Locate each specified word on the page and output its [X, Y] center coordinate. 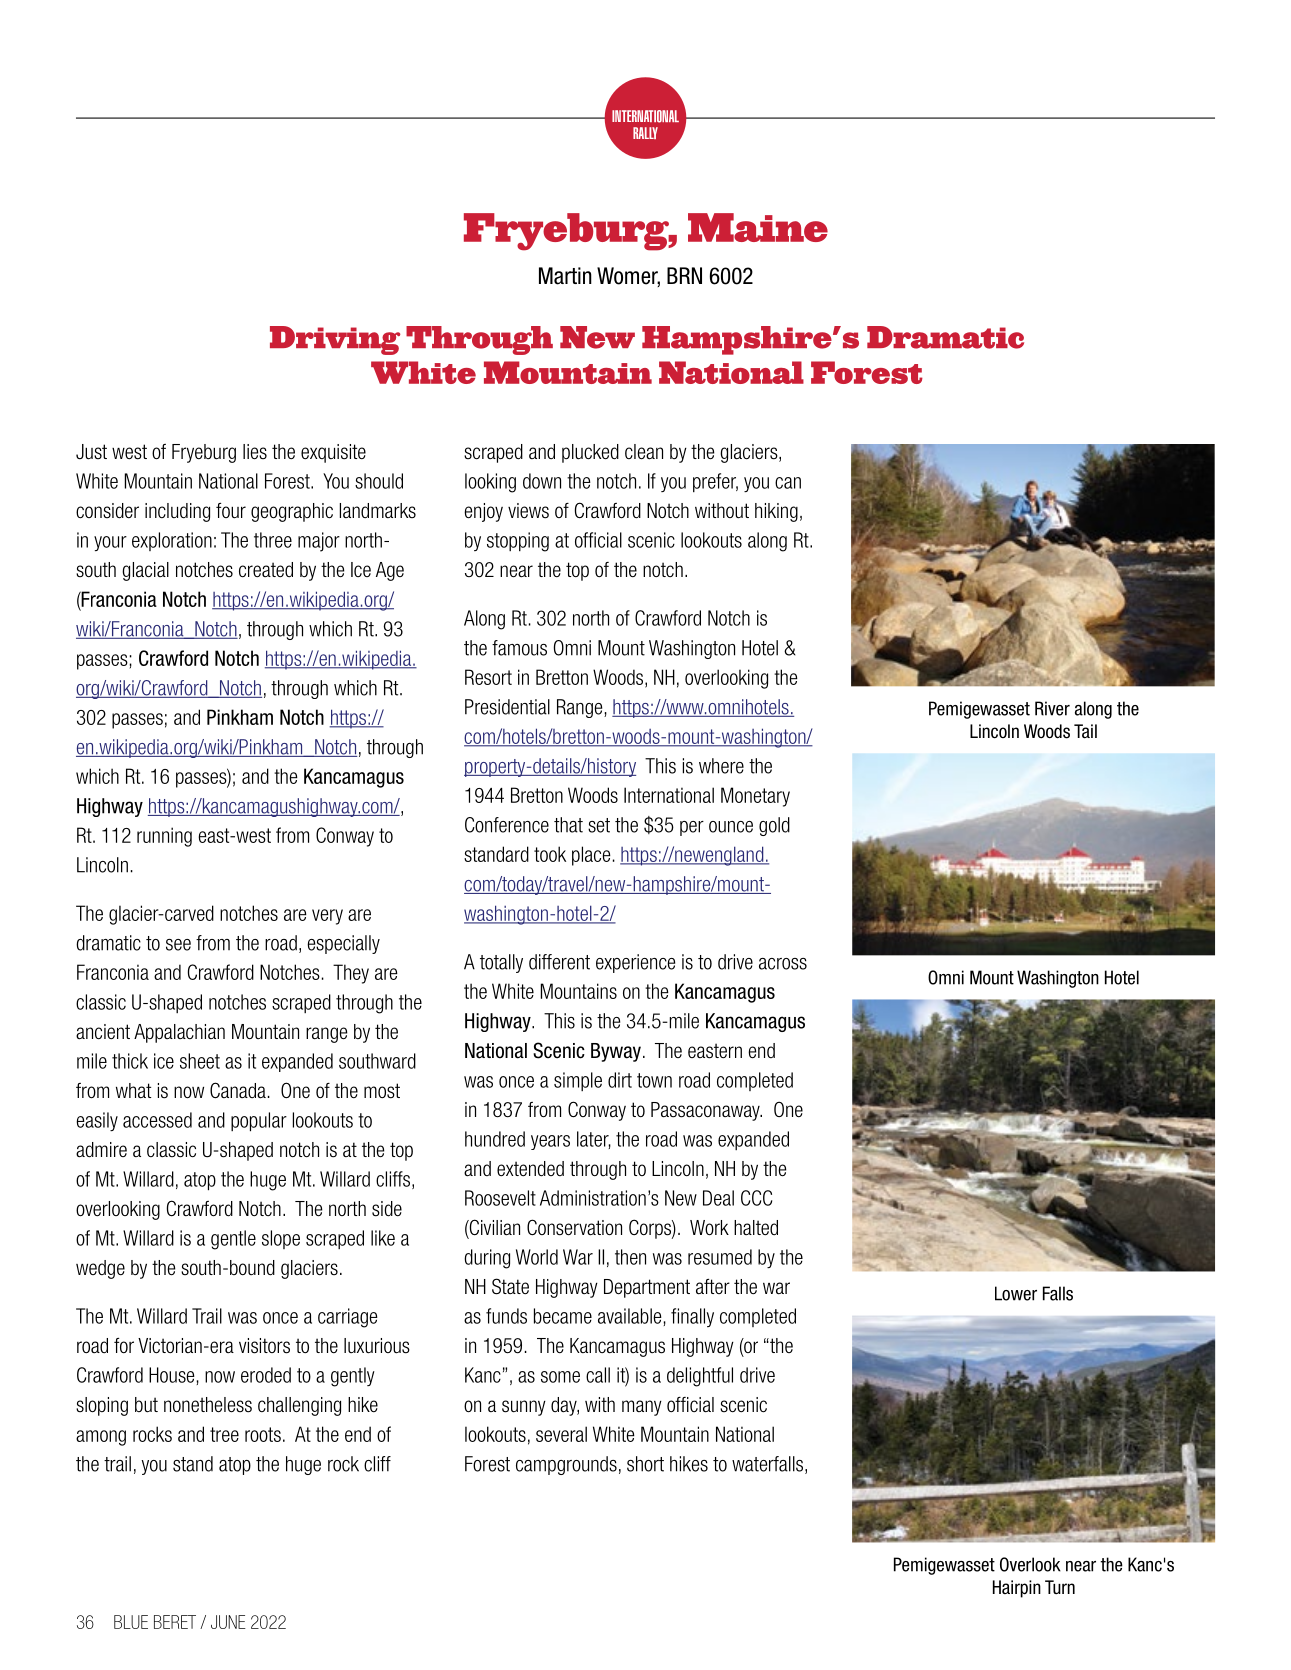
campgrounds [566, 1465]
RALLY [645, 133]
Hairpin [1017, 1589]
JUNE [228, 1622]
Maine [758, 227]
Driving [335, 340]
